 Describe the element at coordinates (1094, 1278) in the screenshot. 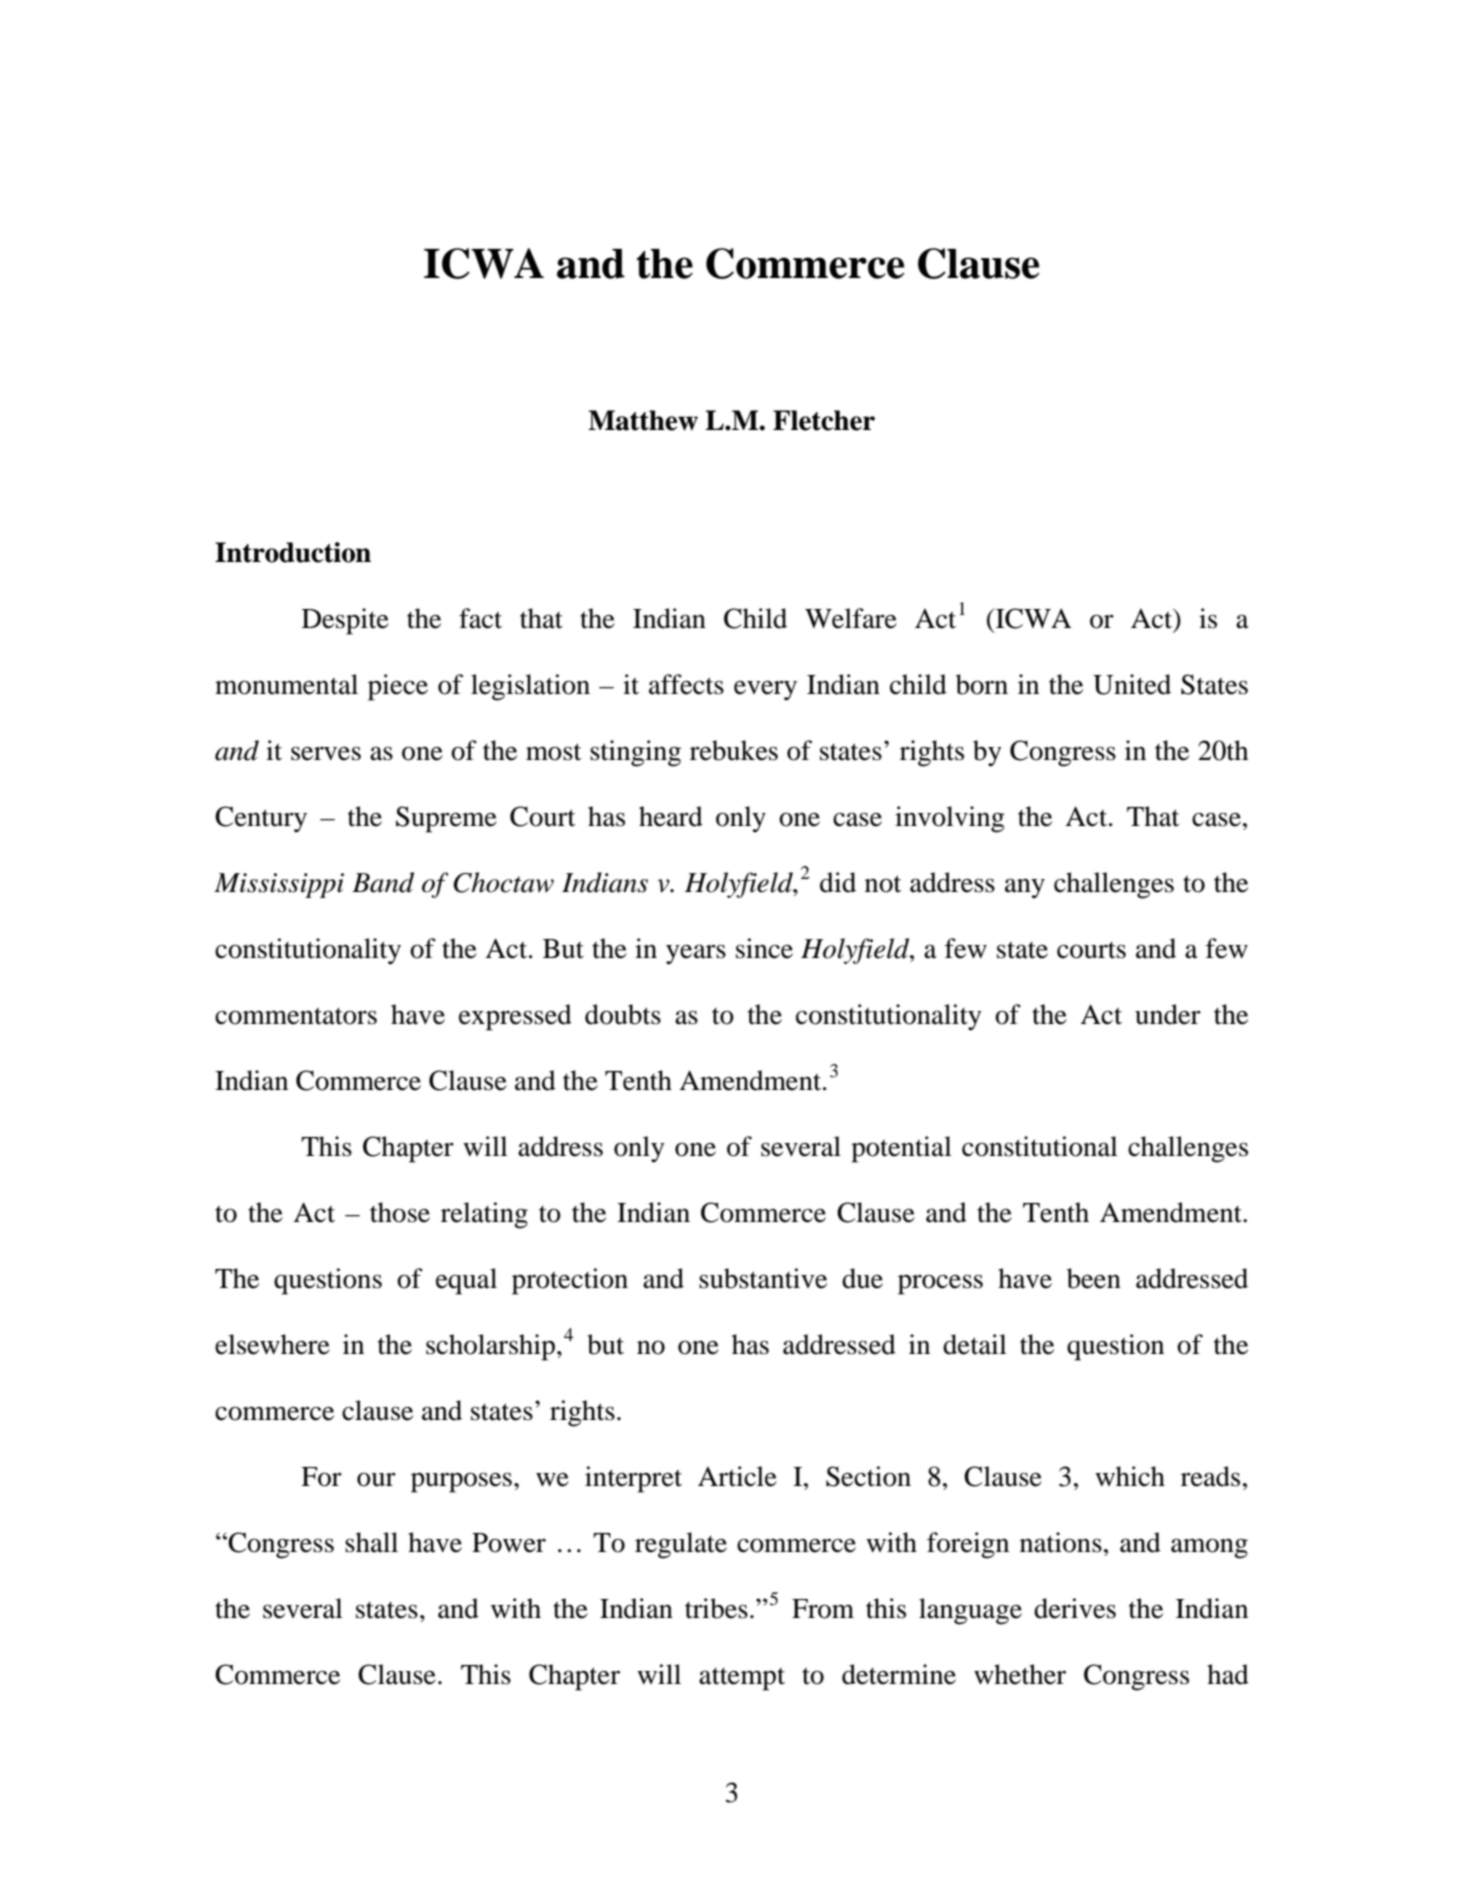

I see `been` at that location.
